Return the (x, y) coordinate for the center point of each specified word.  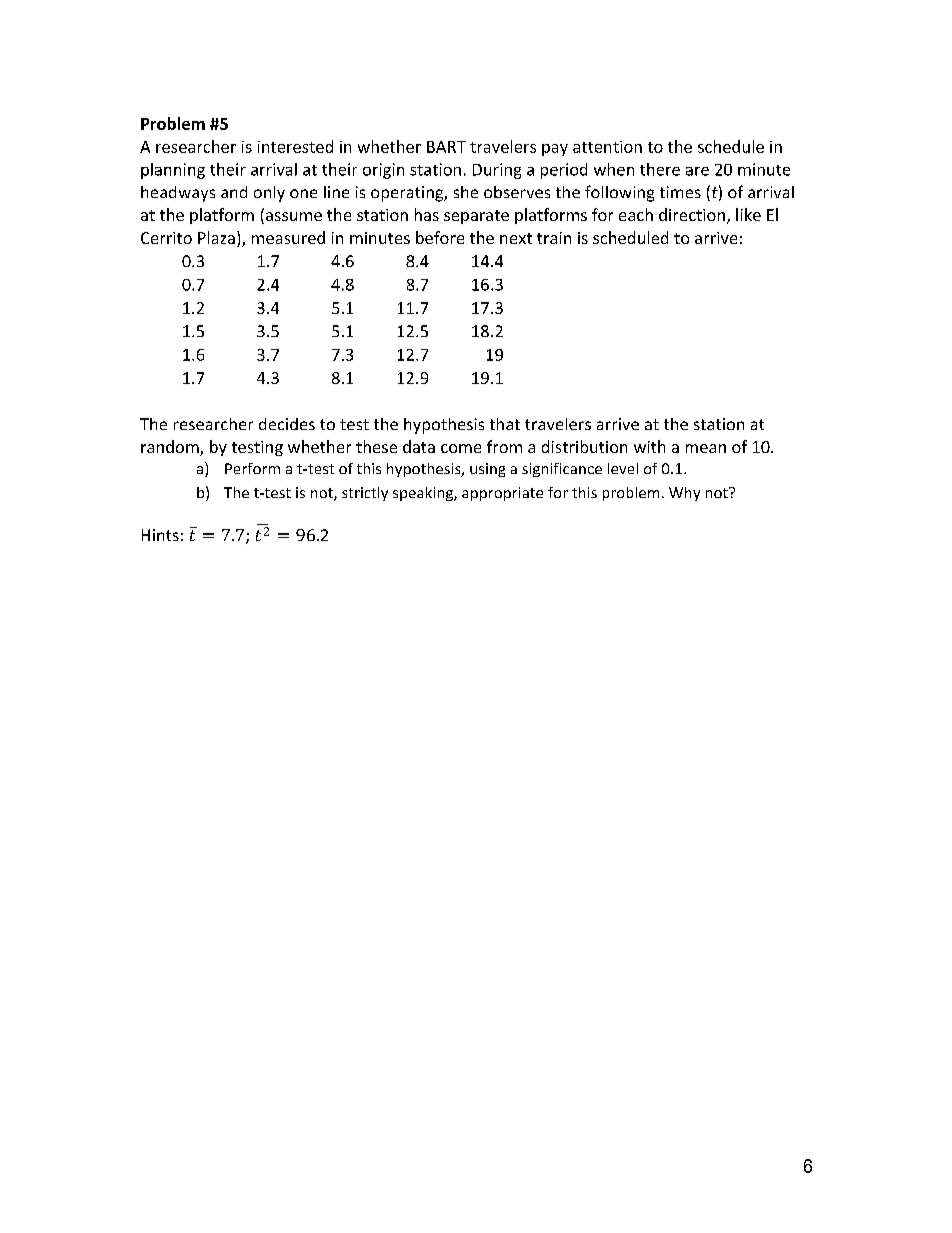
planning (173, 171)
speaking (424, 494)
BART (446, 147)
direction (692, 214)
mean (706, 448)
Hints (160, 535)
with (649, 446)
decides (287, 424)
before (440, 237)
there (660, 169)
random (171, 448)
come (461, 448)
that (505, 424)
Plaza (216, 237)
